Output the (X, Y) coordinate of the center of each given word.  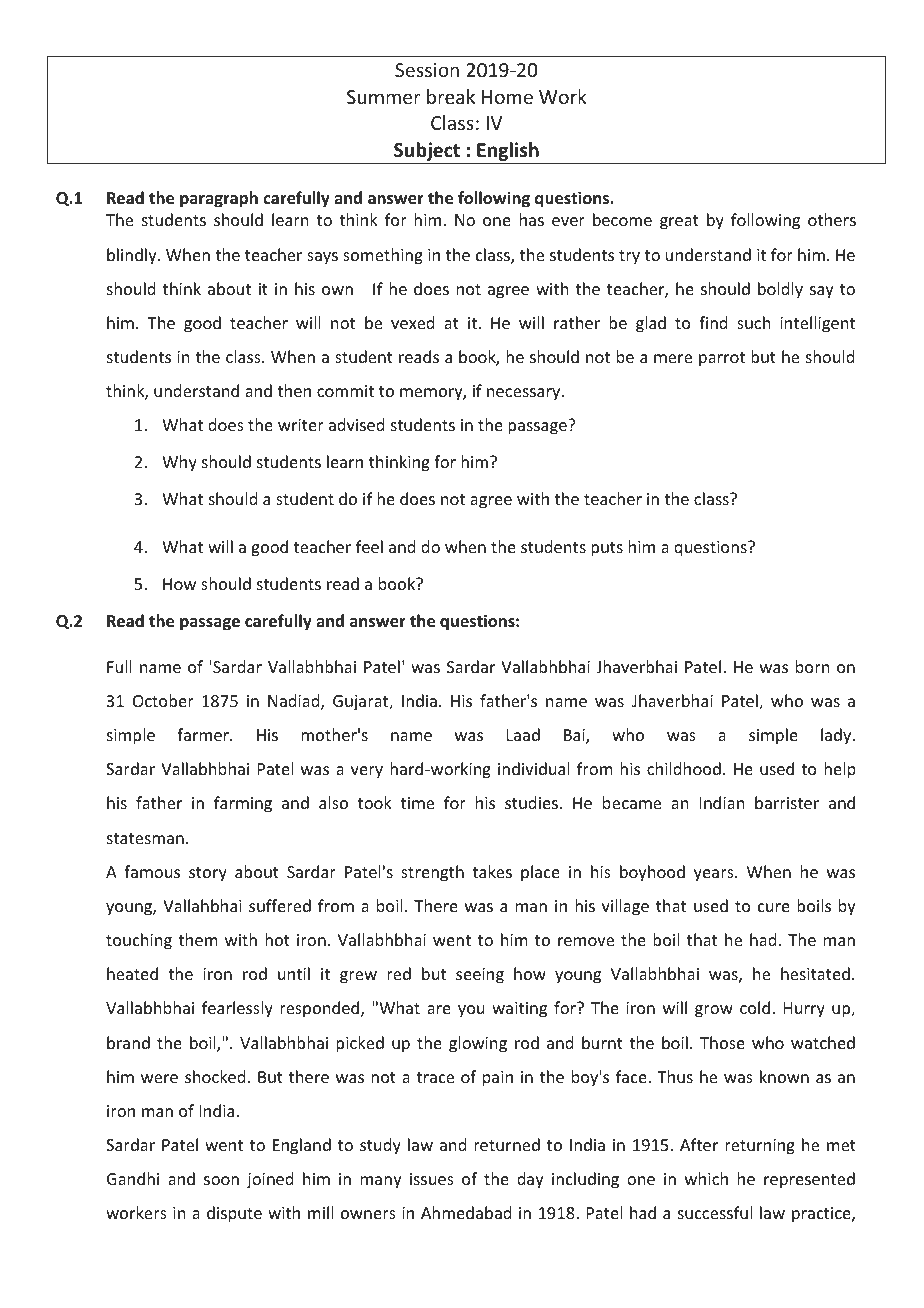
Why (179, 463)
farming (243, 804)
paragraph (219, 199)
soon (221, 1180)
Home (507, 97)
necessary (525, 394)
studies (531, 802)
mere (673, 358)
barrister (787, 802)
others (832, 219)
